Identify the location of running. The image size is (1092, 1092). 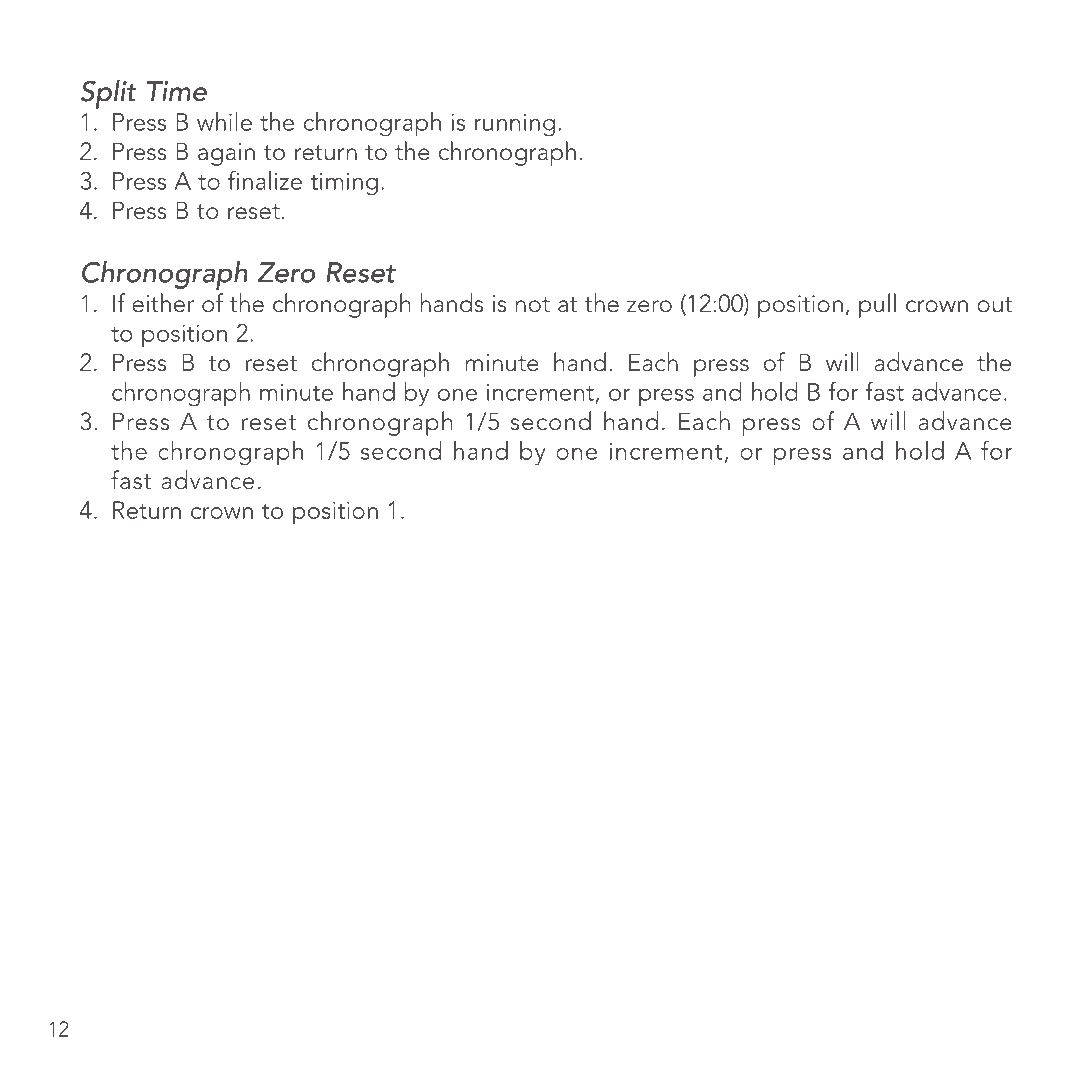
(515, 125).
